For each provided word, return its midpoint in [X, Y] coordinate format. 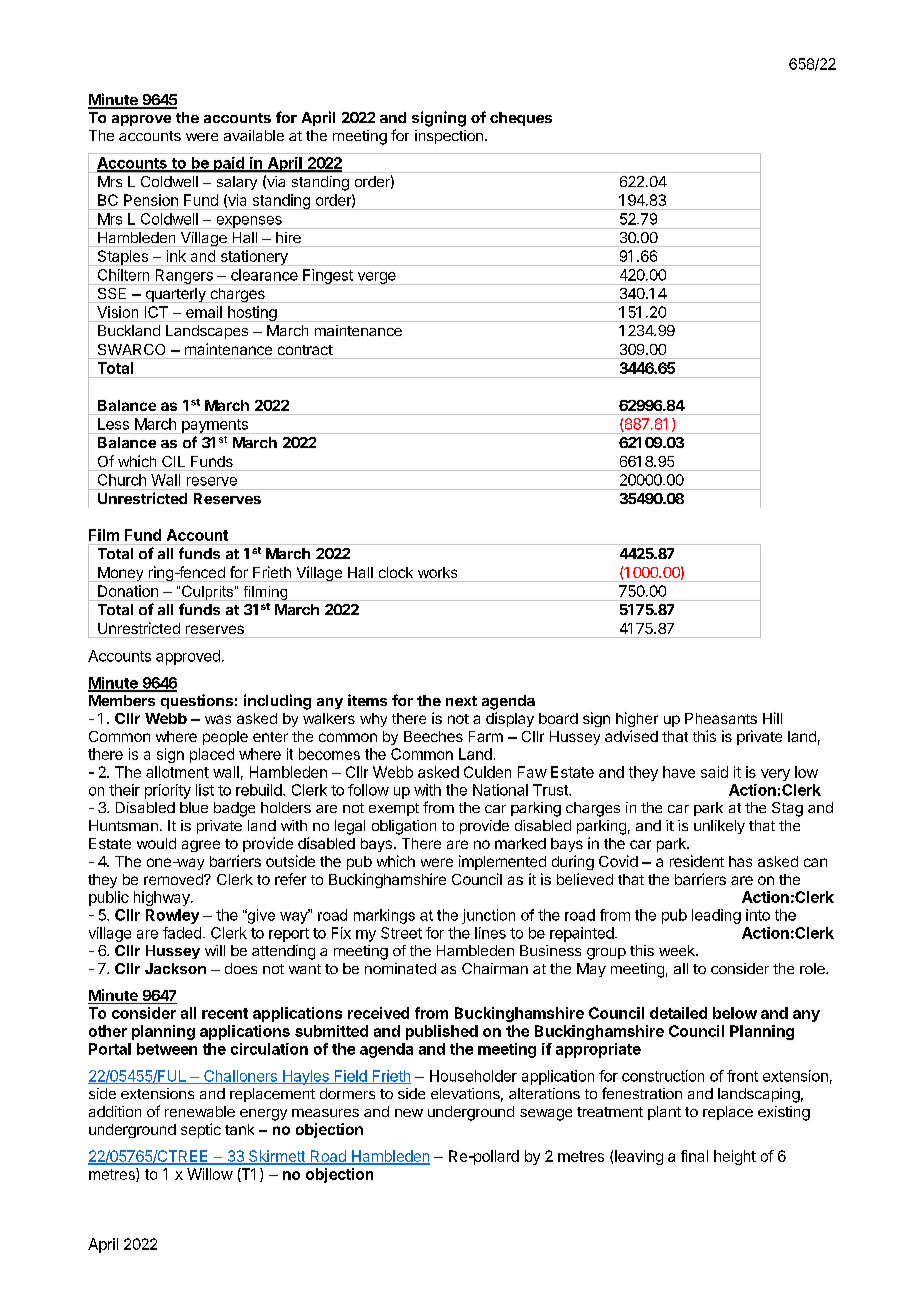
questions [197, 701]
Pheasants [721, 718]
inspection [449, 137]
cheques [521, 119]
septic [201, 1130]
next [461, 701]
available [254, 135]
